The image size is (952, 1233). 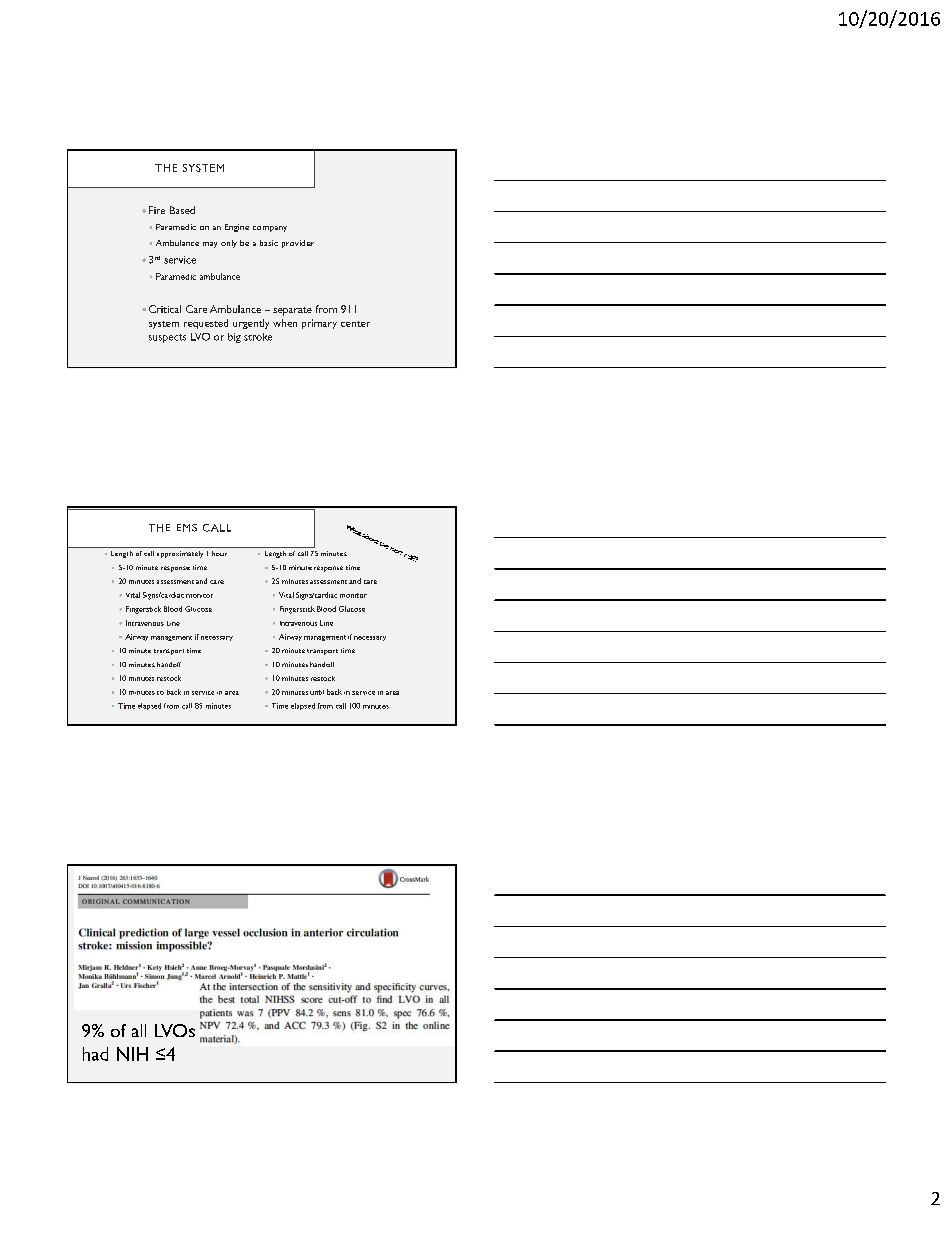 What do you see at coordinates (258, 337) in the page?
I see `stroke` at bounding box center [258, 337].
